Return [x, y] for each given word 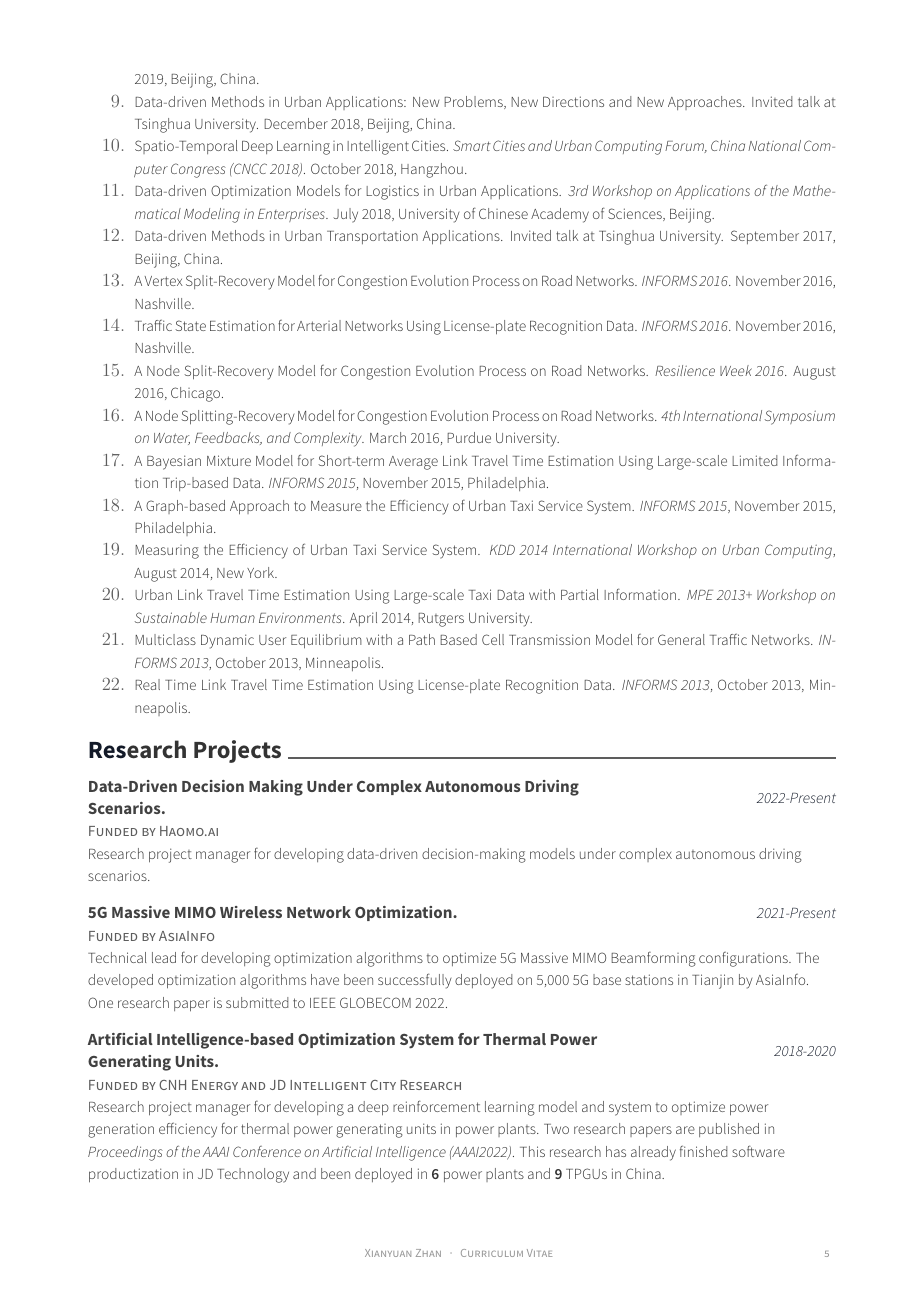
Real [147, 684]
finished [703, 1151]
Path [422, 639]
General [681, 639]
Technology [253, 1175]
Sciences [636, 214]
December [296, 123]
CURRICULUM [492, 1253]
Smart [472, 145]
